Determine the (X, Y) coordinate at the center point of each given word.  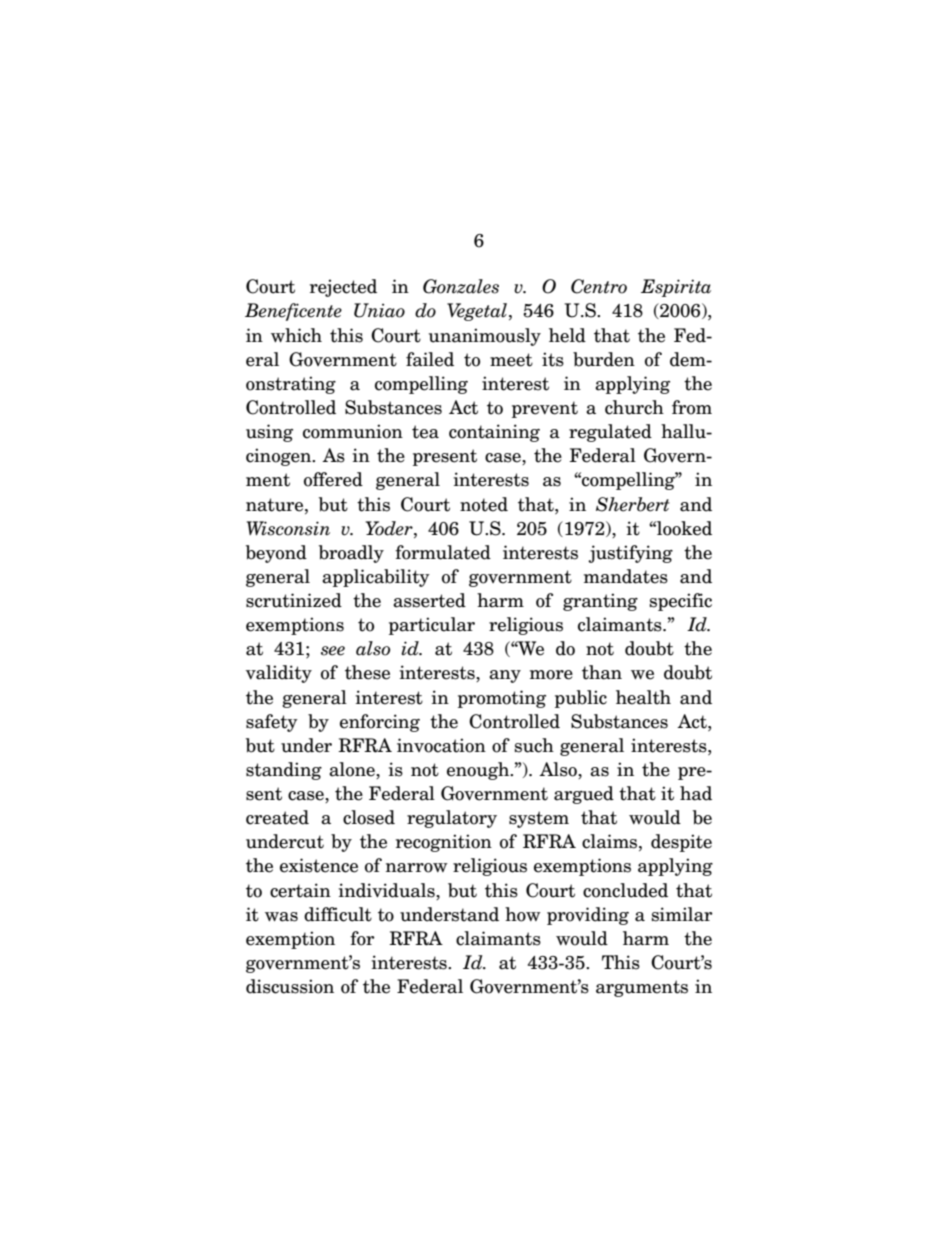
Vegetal (477, 312)
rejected (343, 288)
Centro (599, 286)
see (333, 651)
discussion (290, 986)
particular (432, 626)
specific (681, 602)
